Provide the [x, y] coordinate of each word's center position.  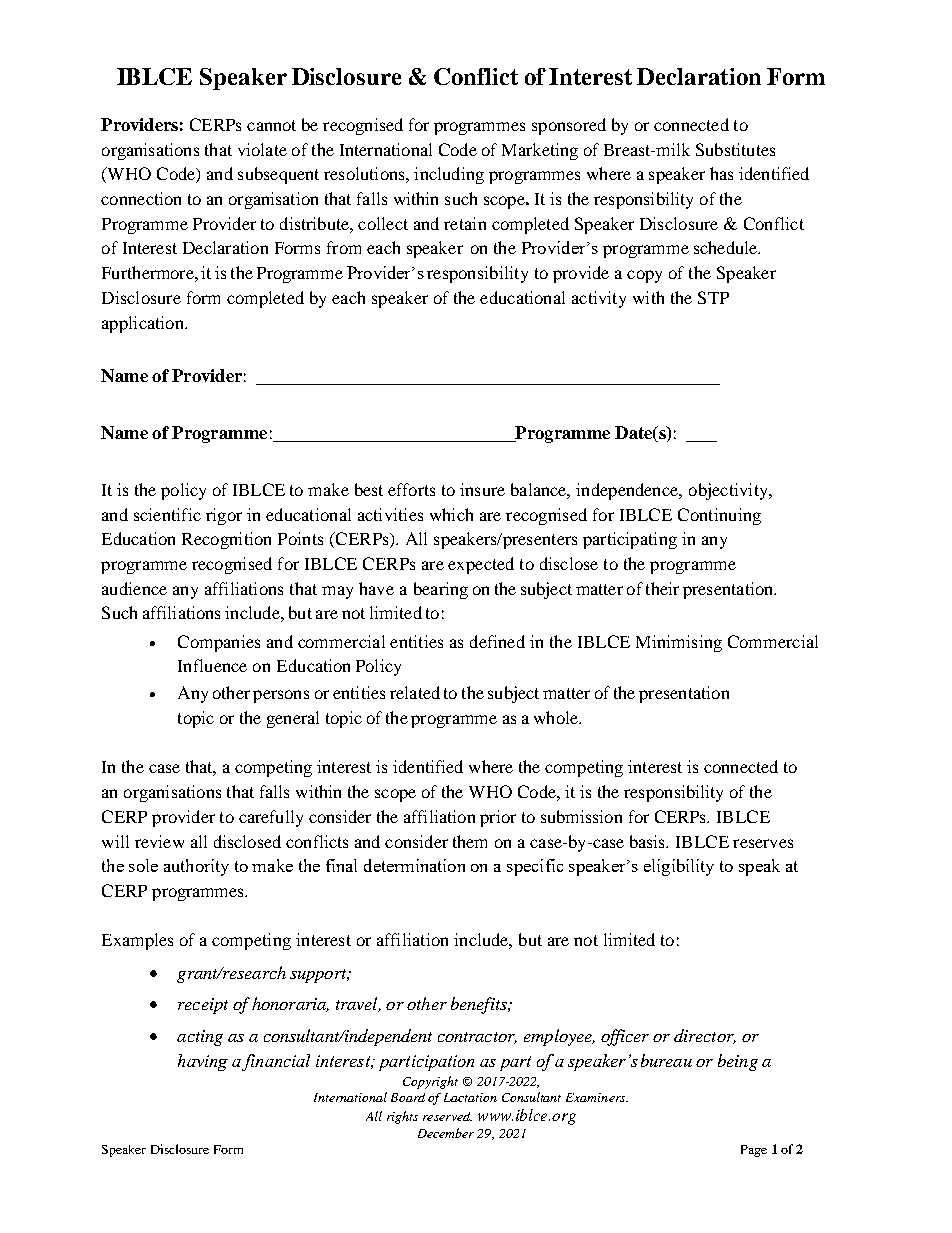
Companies [219, 643]
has [721, 173]
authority [196, 867]
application [144, 324]
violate [262, 149]
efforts [411, 489]
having [203, 1062]
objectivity [729, 491]
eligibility [679, 867]
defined [497, 641]
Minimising [679, 643]
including [449, 175]
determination [414, 865]
